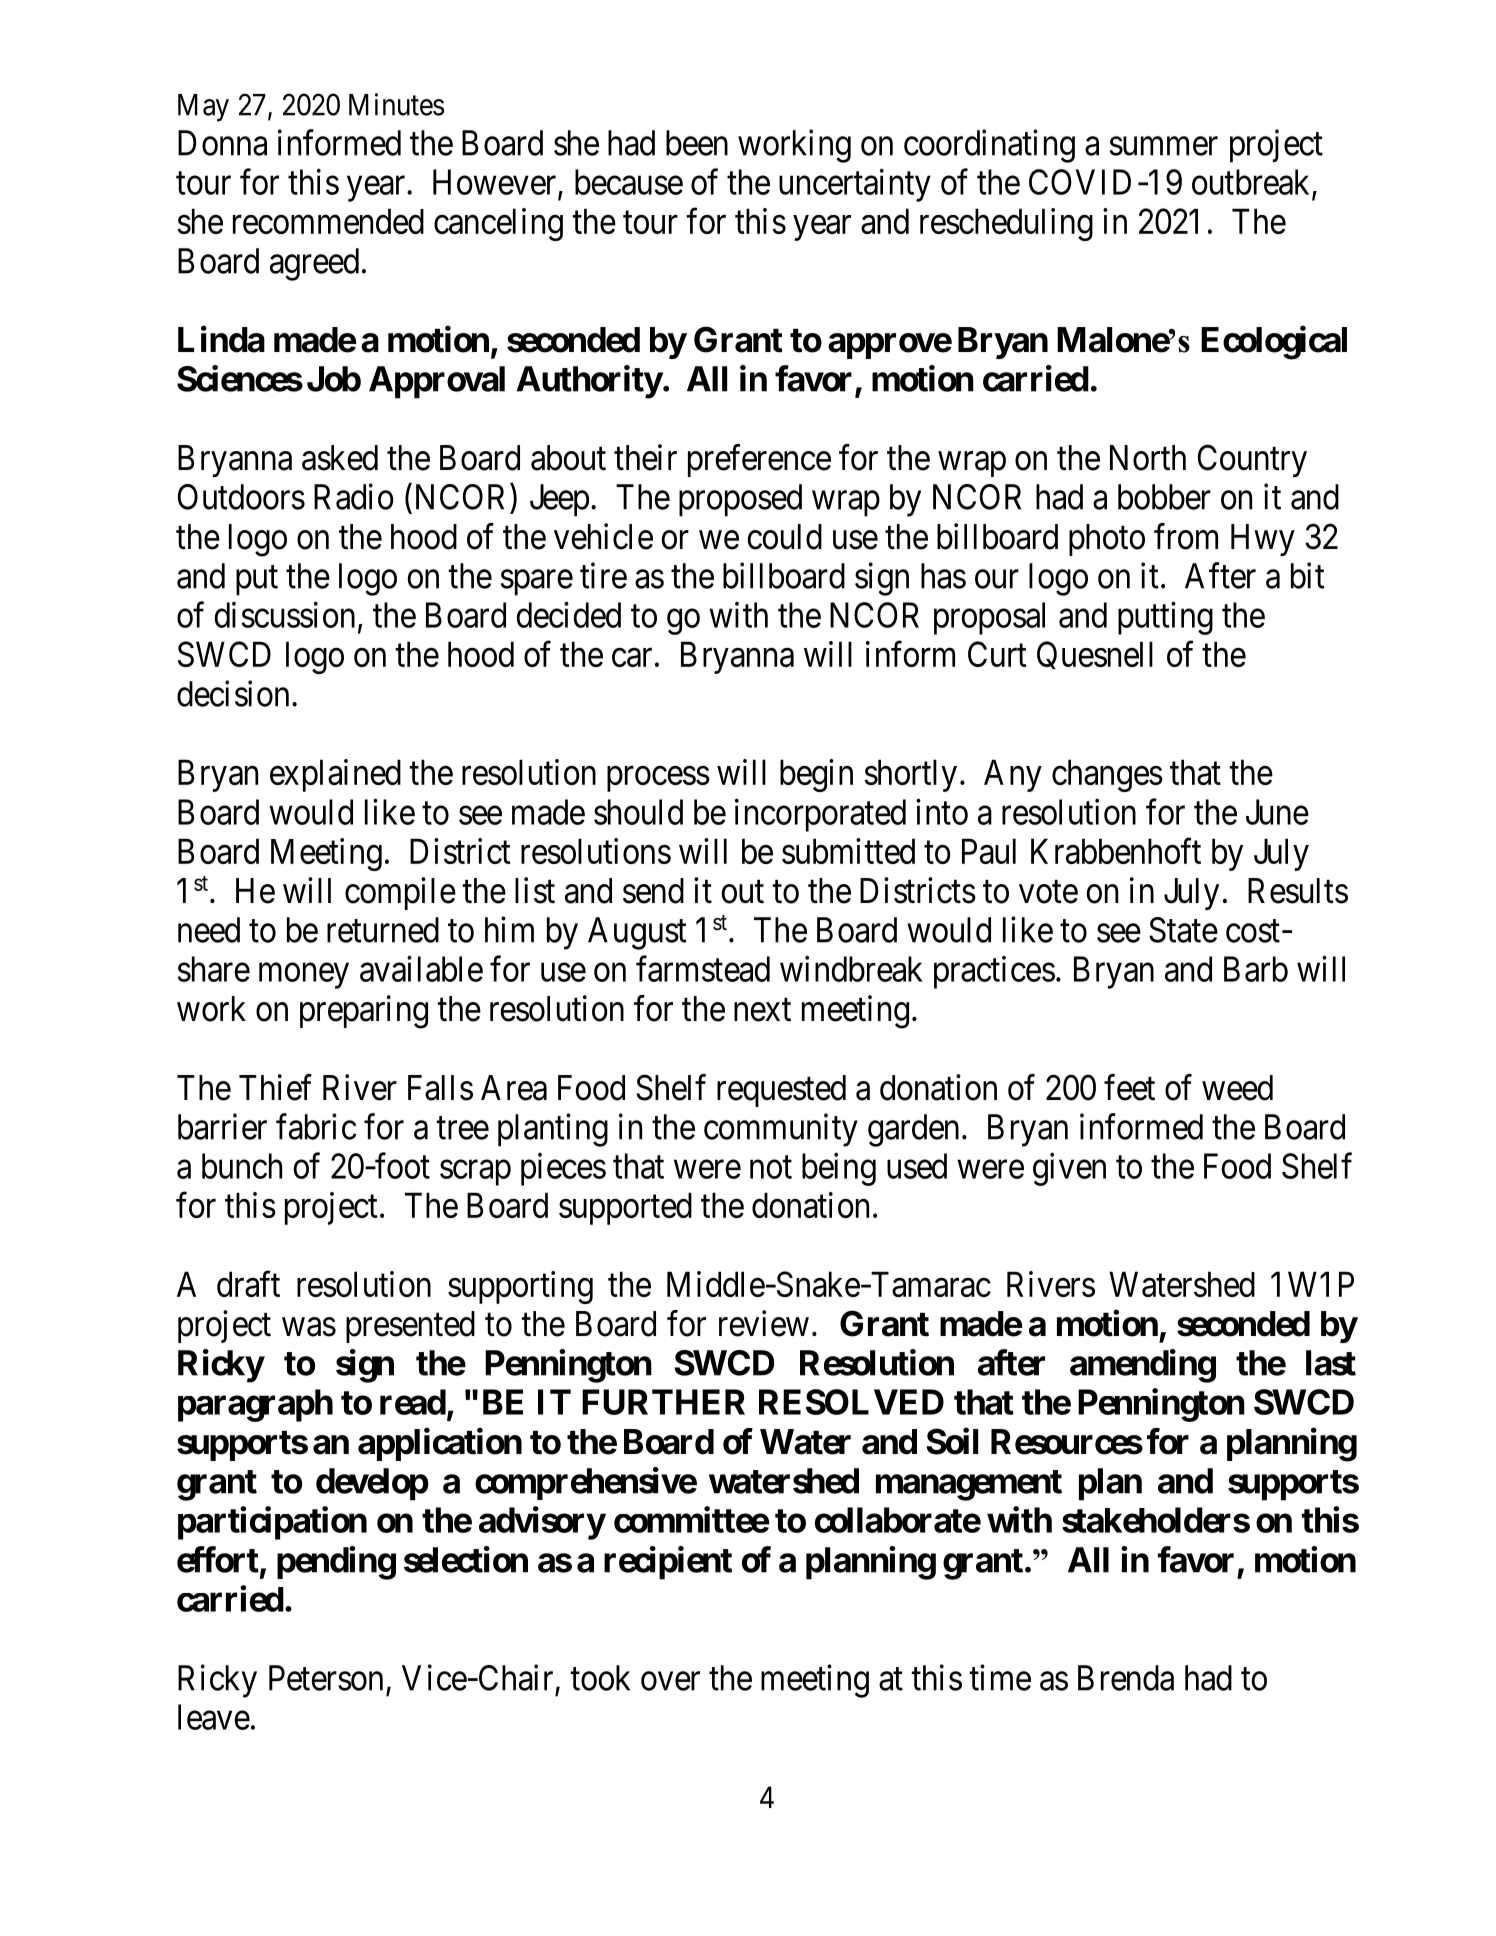  I want to click on summer, so click(1164, 146).
